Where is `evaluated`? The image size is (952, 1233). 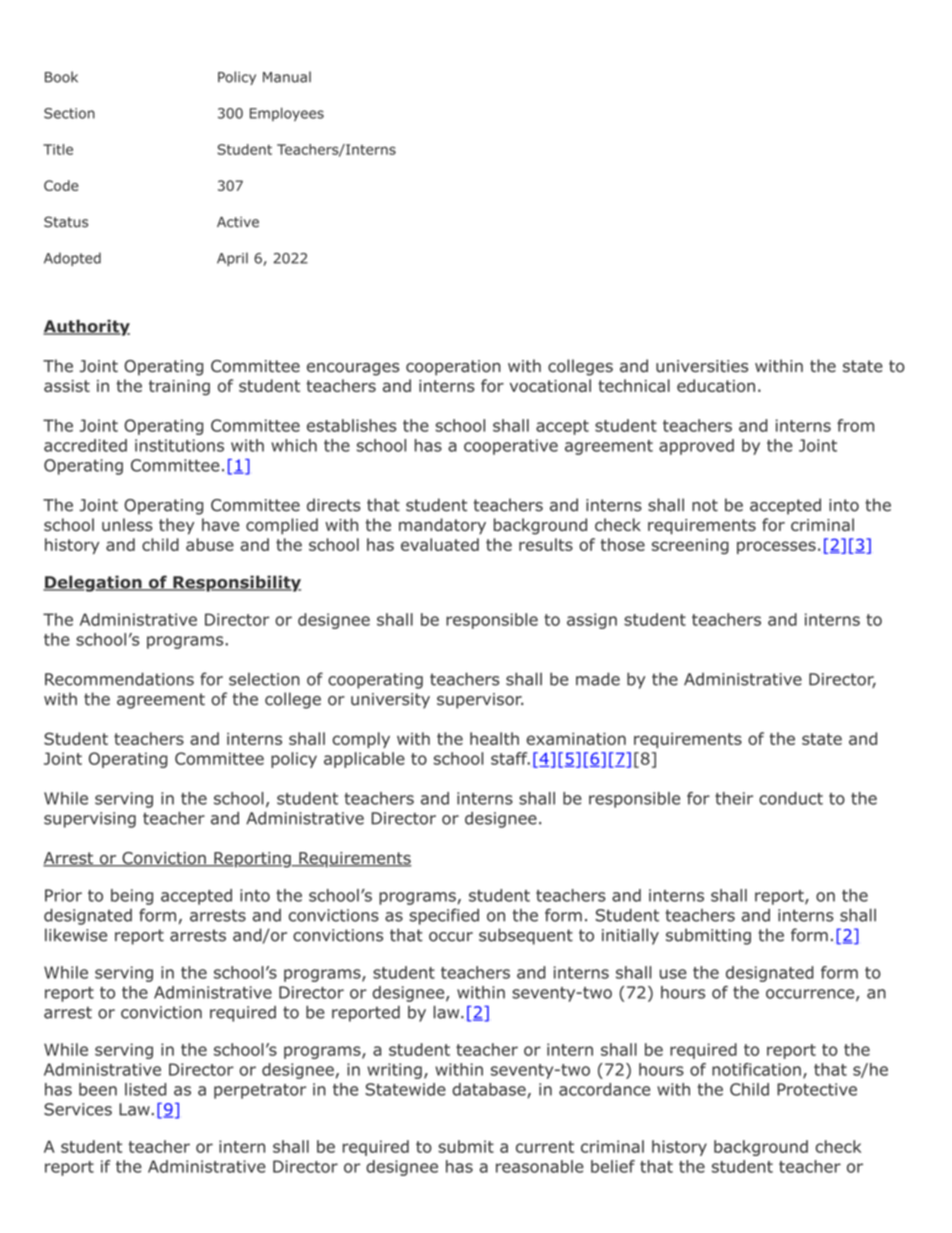 evaluated is located at coordinates (440, 544).
